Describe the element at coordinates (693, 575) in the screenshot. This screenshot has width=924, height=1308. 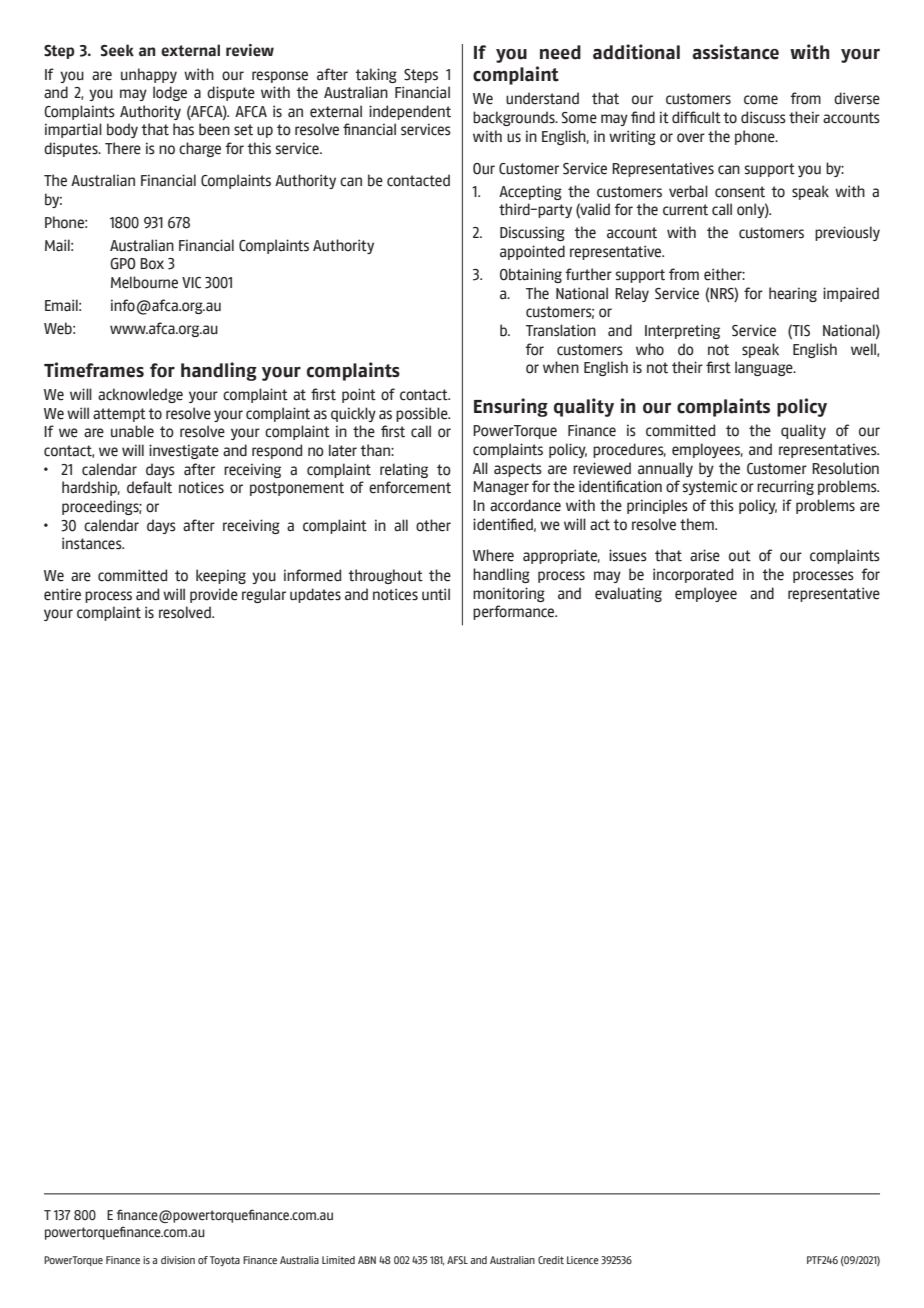
I see `incorporated` at that location.
